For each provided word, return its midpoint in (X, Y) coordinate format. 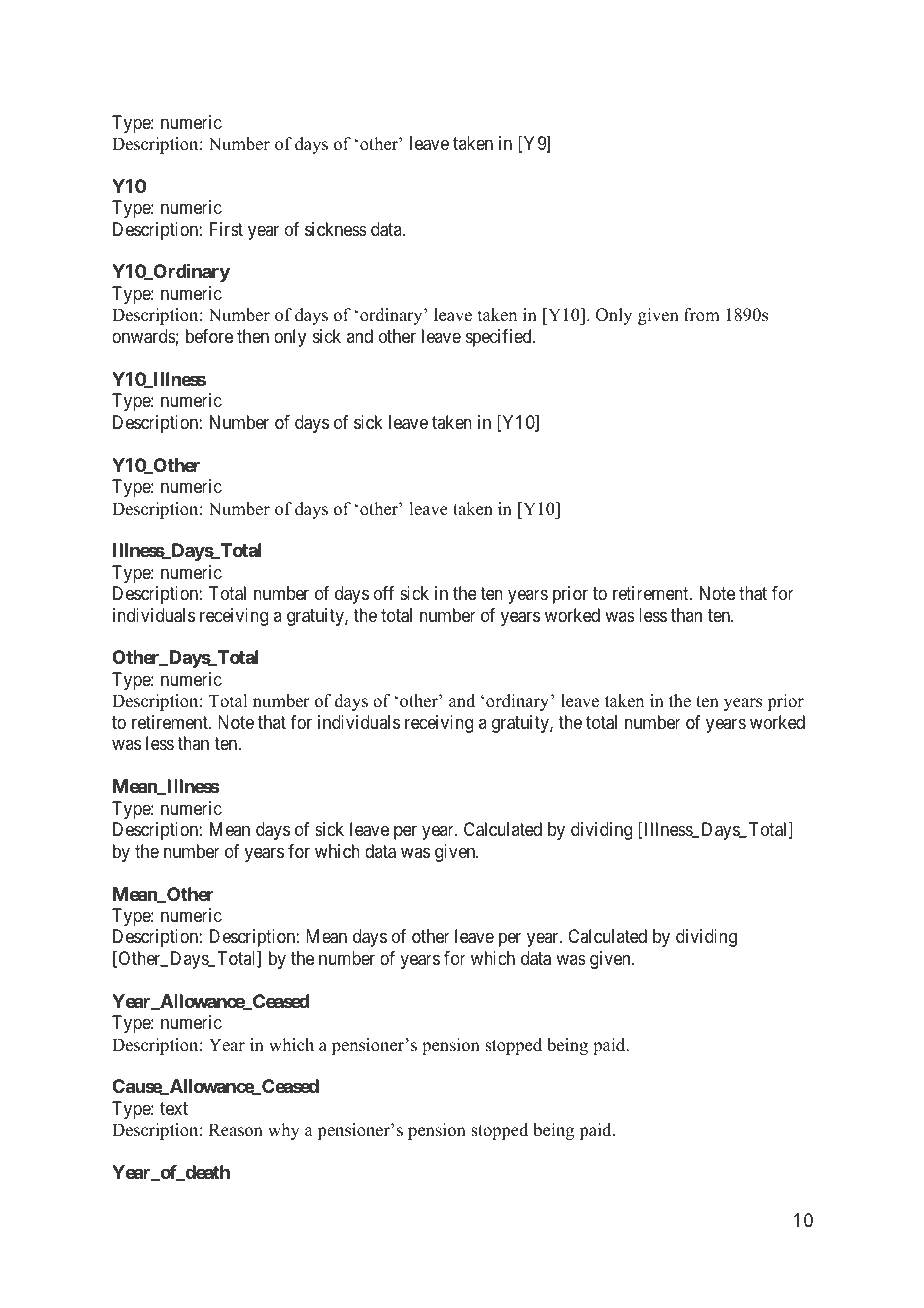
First (226, 229)
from (702, 315)
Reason (236, 1130)
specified (500, 338)
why (284, 1131)
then (253, 336)
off (384, 593)
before (209, 336)
